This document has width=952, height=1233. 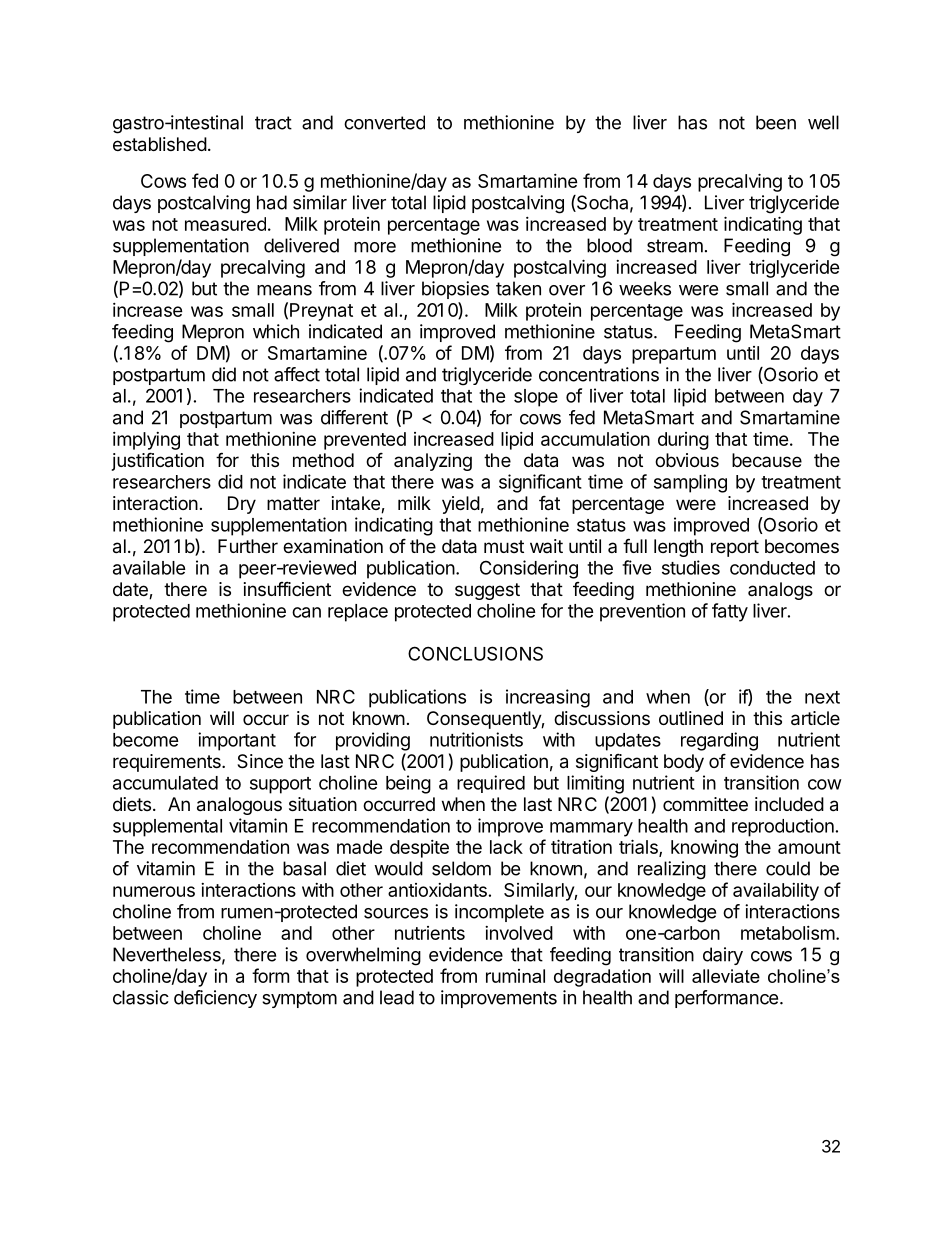 What do you see at coordinates (645, 288) in the document?
I see `weeks` at bounding box center [645, 288].
